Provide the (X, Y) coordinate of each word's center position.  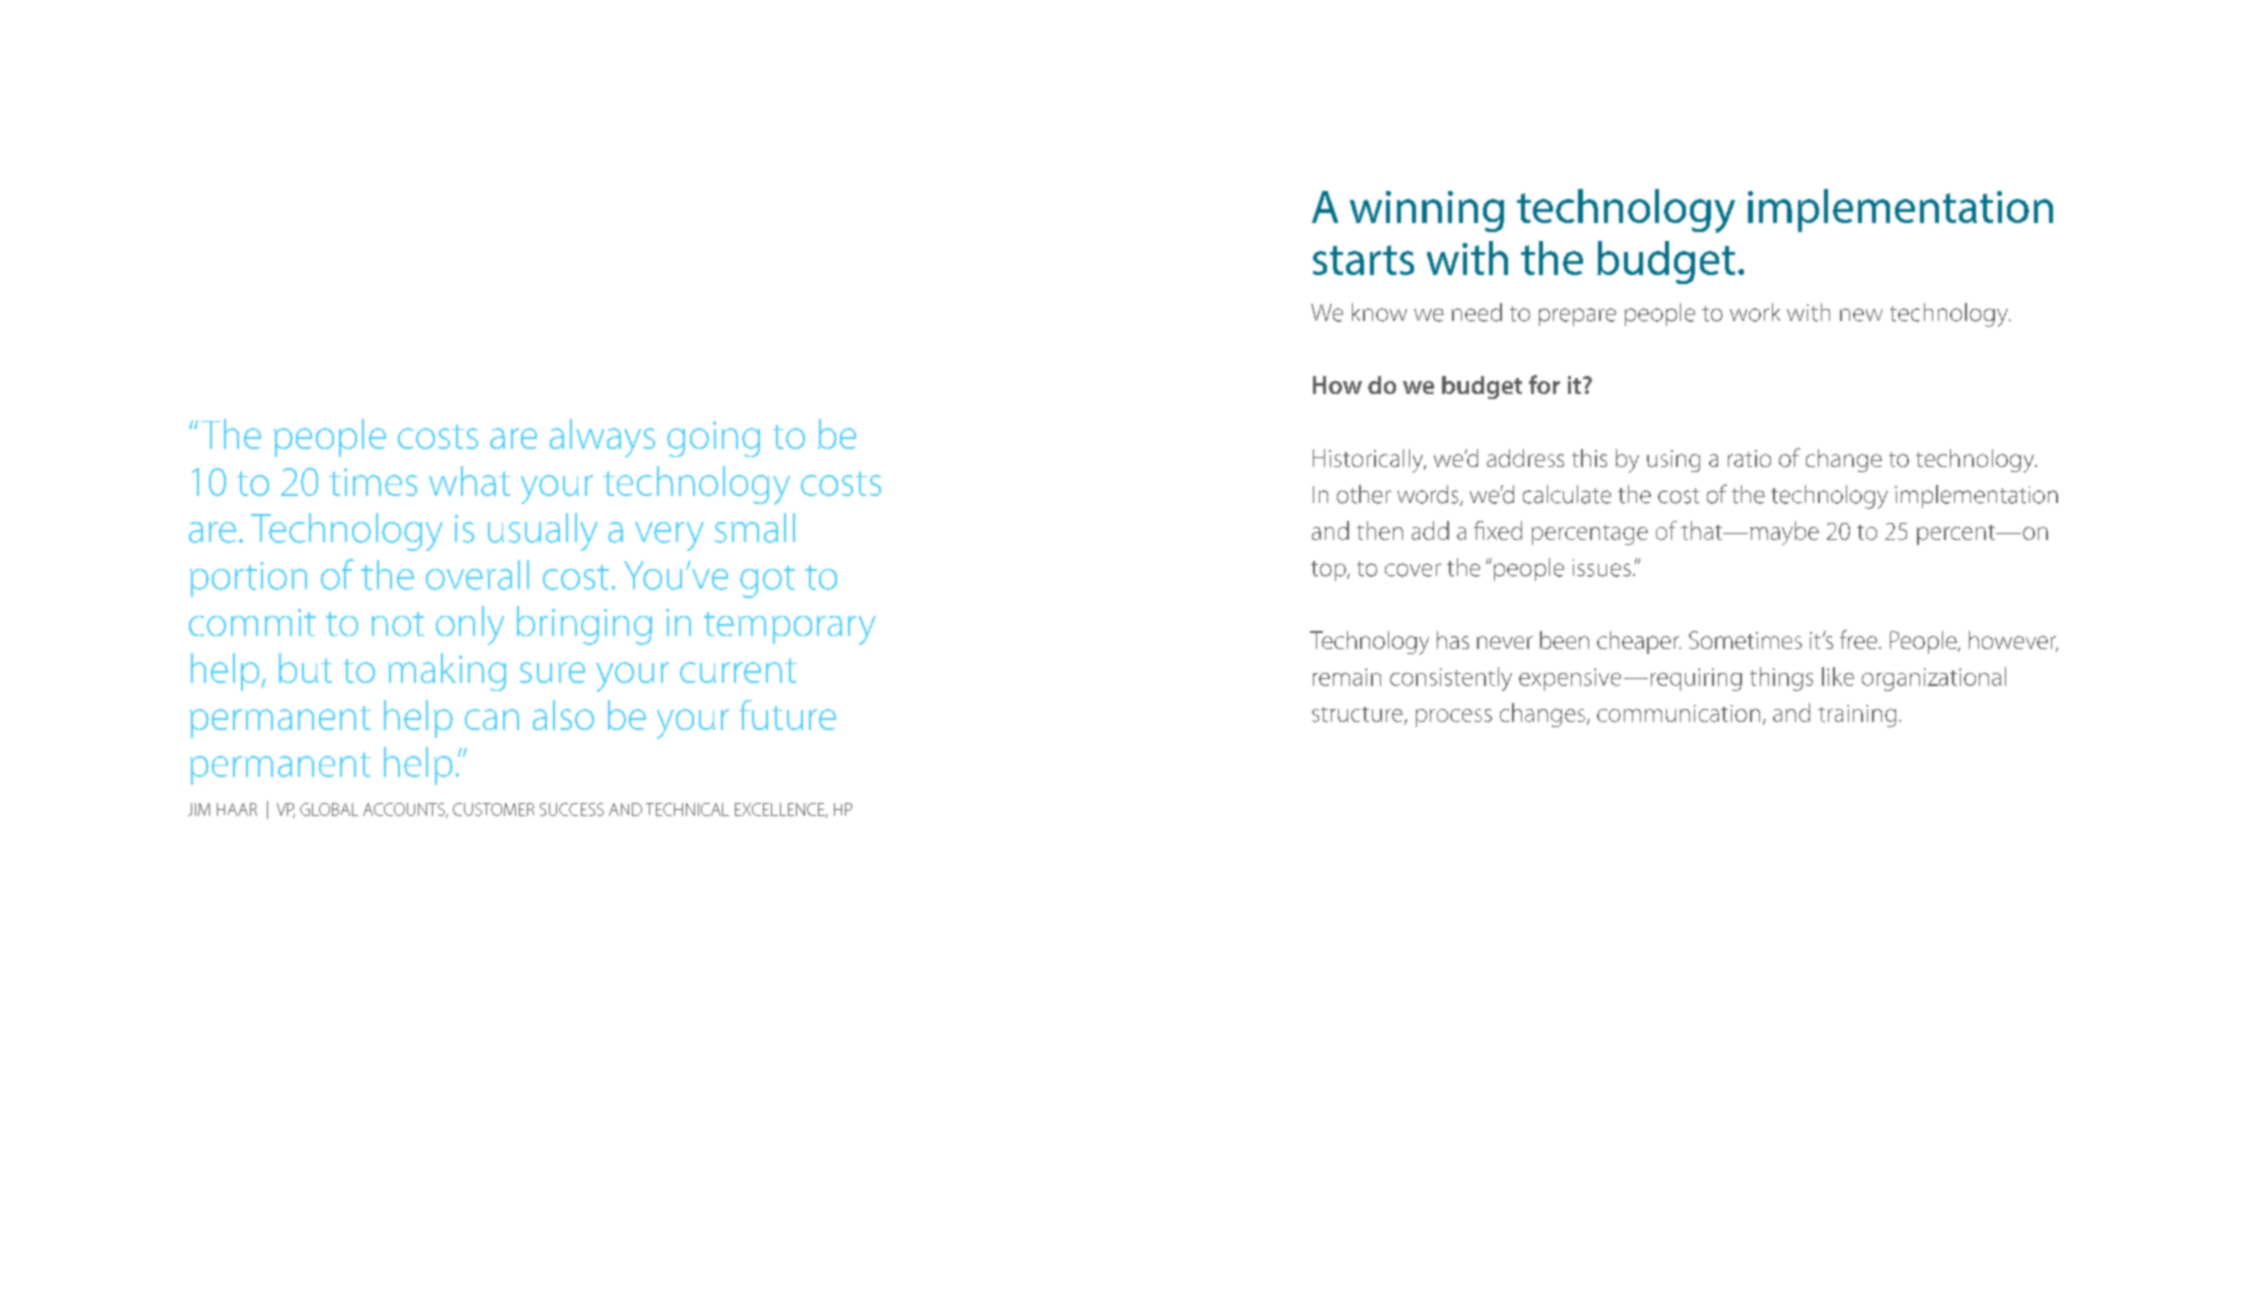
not (398, 624)
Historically (1369, 461)
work (1755, 312)
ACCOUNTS (405, 810)
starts (1363, 260)
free (1860, 639)
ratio (1749, 458)
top (1329, 571)
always (602, 438)
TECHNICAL (687, 809)
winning (1427, 211)
